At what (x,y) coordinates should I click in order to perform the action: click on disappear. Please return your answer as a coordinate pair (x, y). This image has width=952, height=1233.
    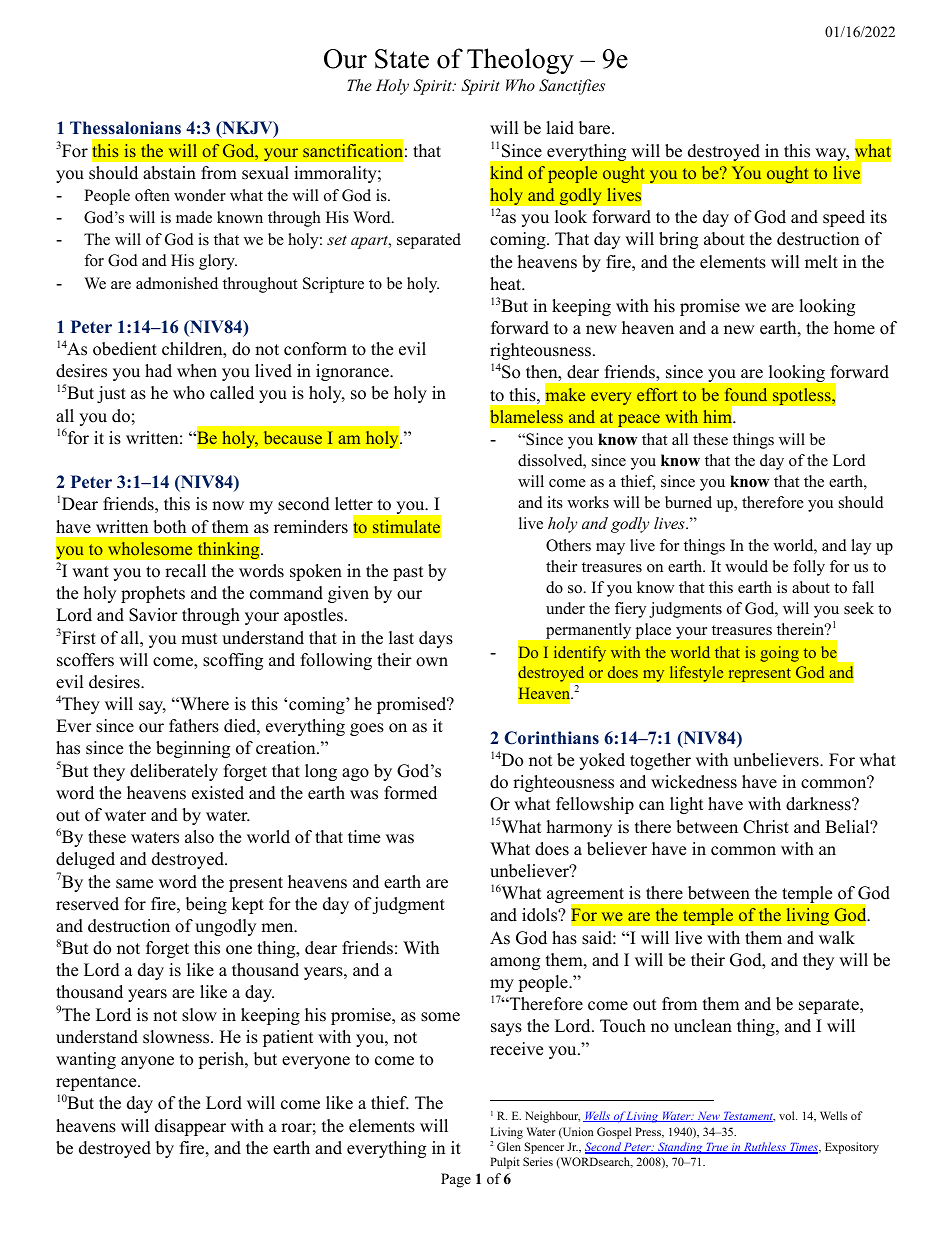
    Looking at the image, I should click on (190, 1127).
